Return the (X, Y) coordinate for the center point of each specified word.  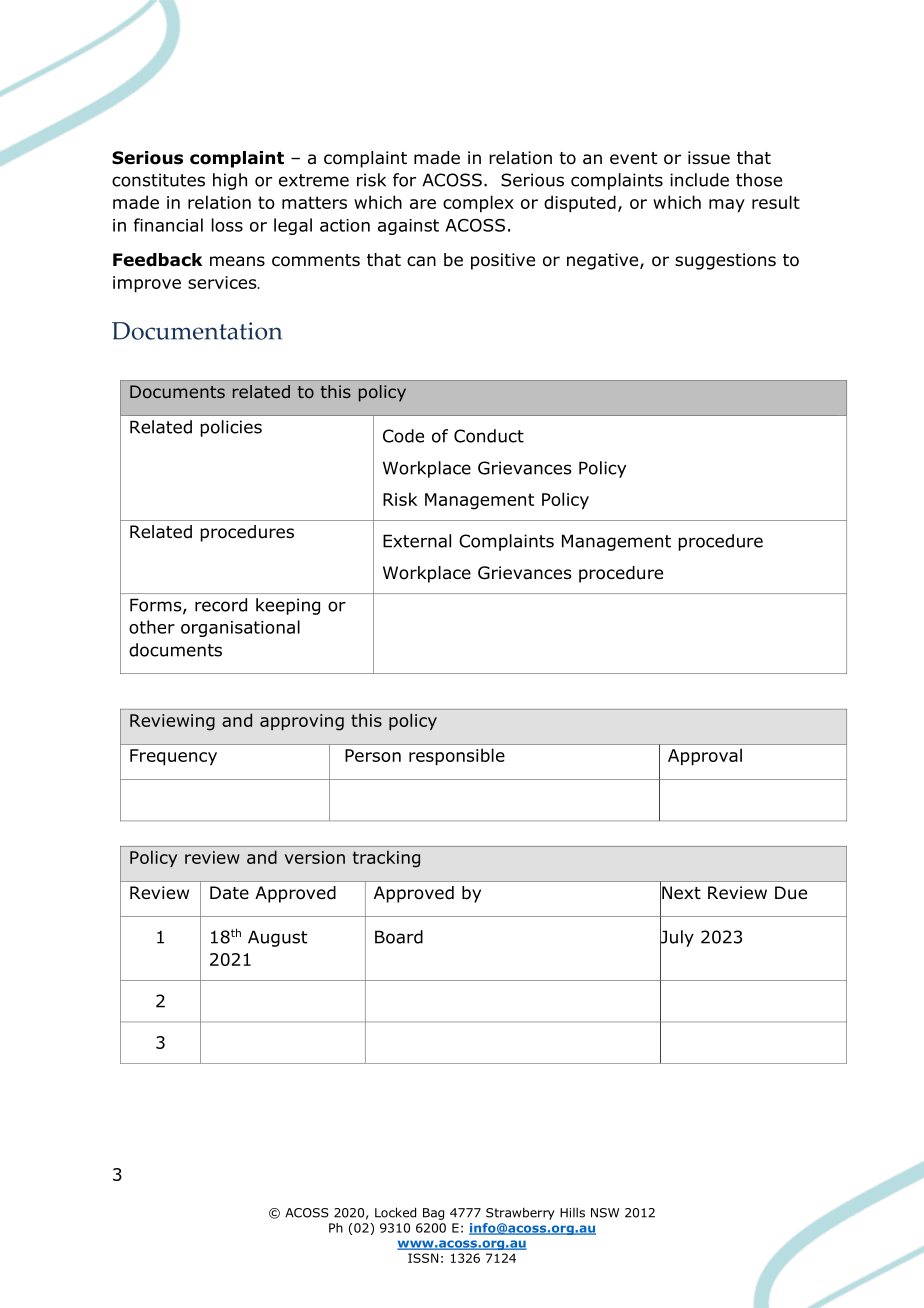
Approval (705, 757)
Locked (395, 1212)
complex (478, 204)
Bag (433, 1214)
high (230, 181)
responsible (457, 757)
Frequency (173, 757)
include (699, 180)
